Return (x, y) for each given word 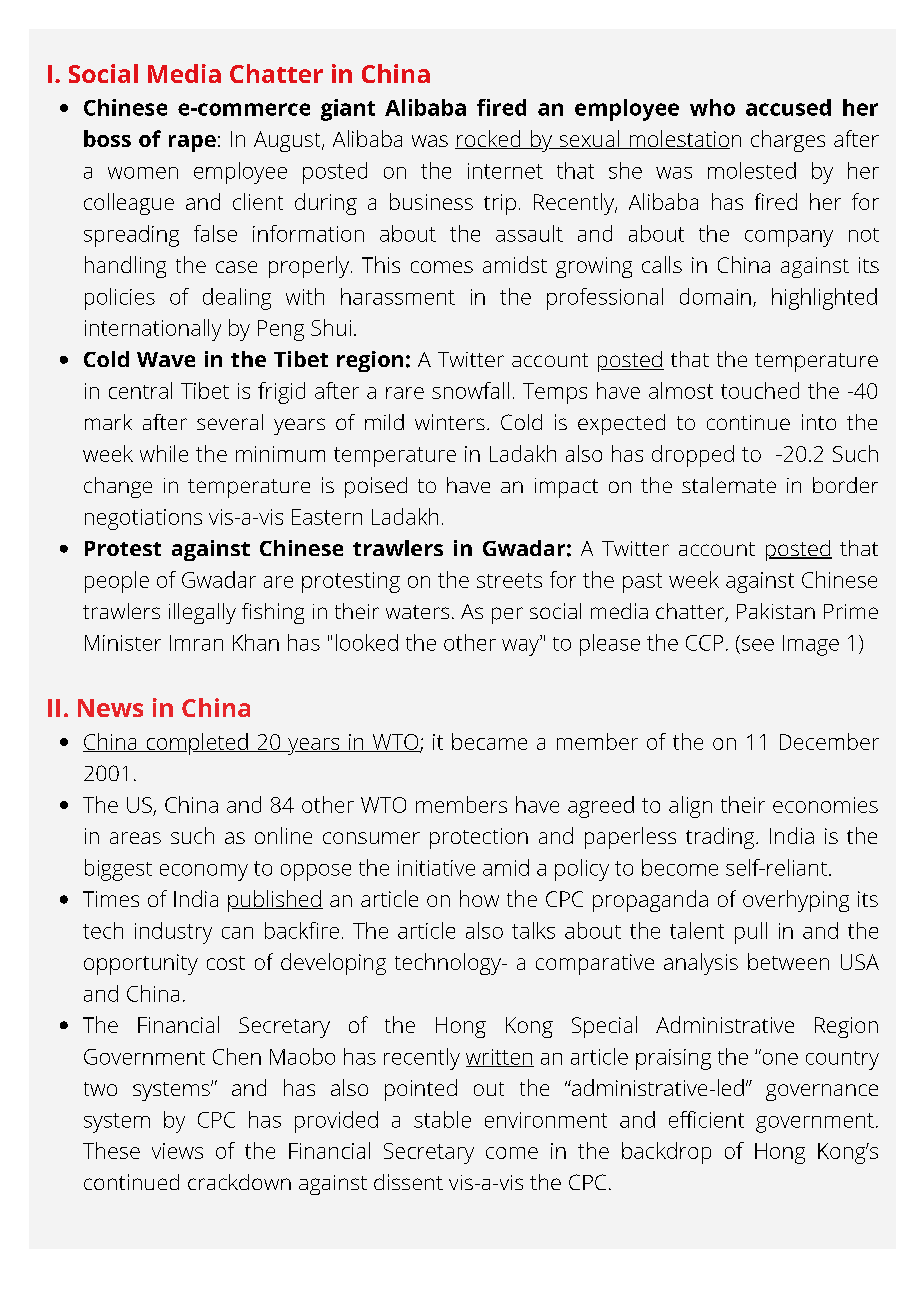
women (143, 173)
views (177, 1151)
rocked (489, 139)
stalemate (729, 485)
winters (450, 422)
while (164, 453)
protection (479, 838)
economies (825, 805)
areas (135, 838)
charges (788, 141)
